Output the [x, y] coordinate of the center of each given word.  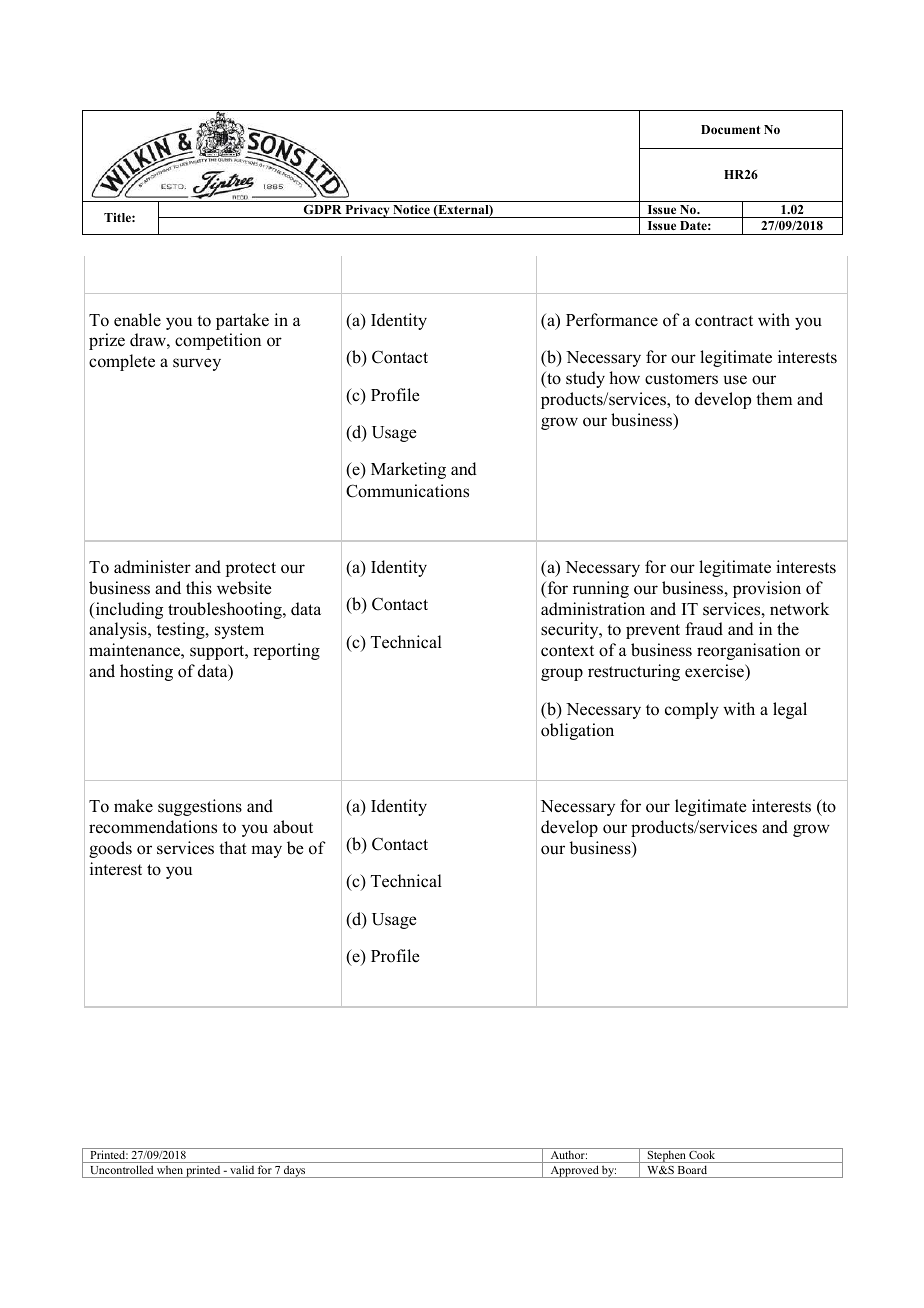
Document [730, 129]
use [735, 380]
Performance [612, 320]
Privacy [367, 211]
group [562, 674]
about [293, 827]
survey [197, 364]
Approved [574, 1171]
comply [692, 710]
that [233, 847]
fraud [704, 629]
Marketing [408, 470]
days [295, 1171]
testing [182, 630]
